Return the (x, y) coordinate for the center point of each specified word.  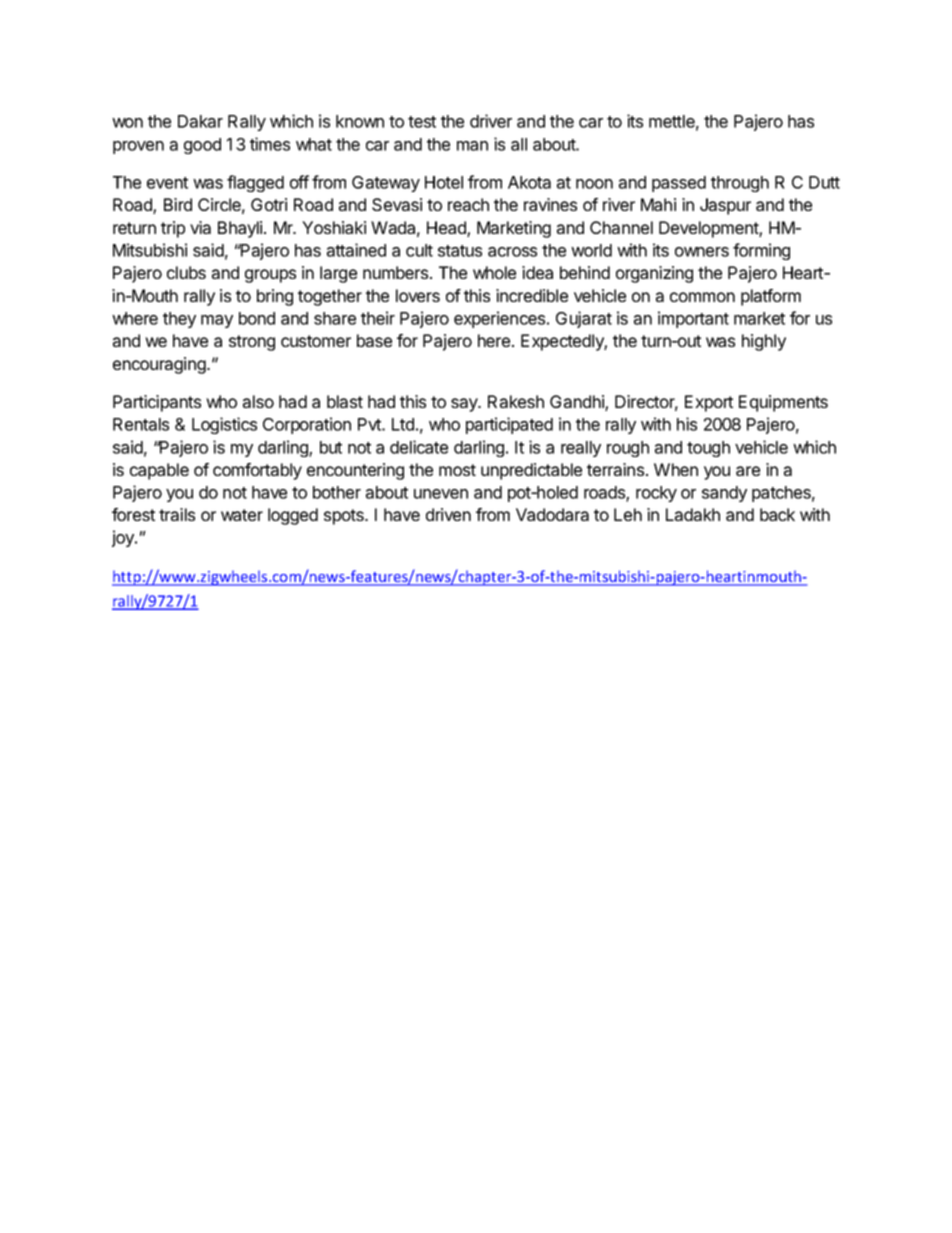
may (217, 321)
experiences (501, 319)
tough (708, 449)
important (693, 319)
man (472, 146)
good (202, 146)
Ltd (403, 424)
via (200, 227)
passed (679, 184)
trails (177, 514)
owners (702, 252)
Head (447, 229)
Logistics (224, 425)
